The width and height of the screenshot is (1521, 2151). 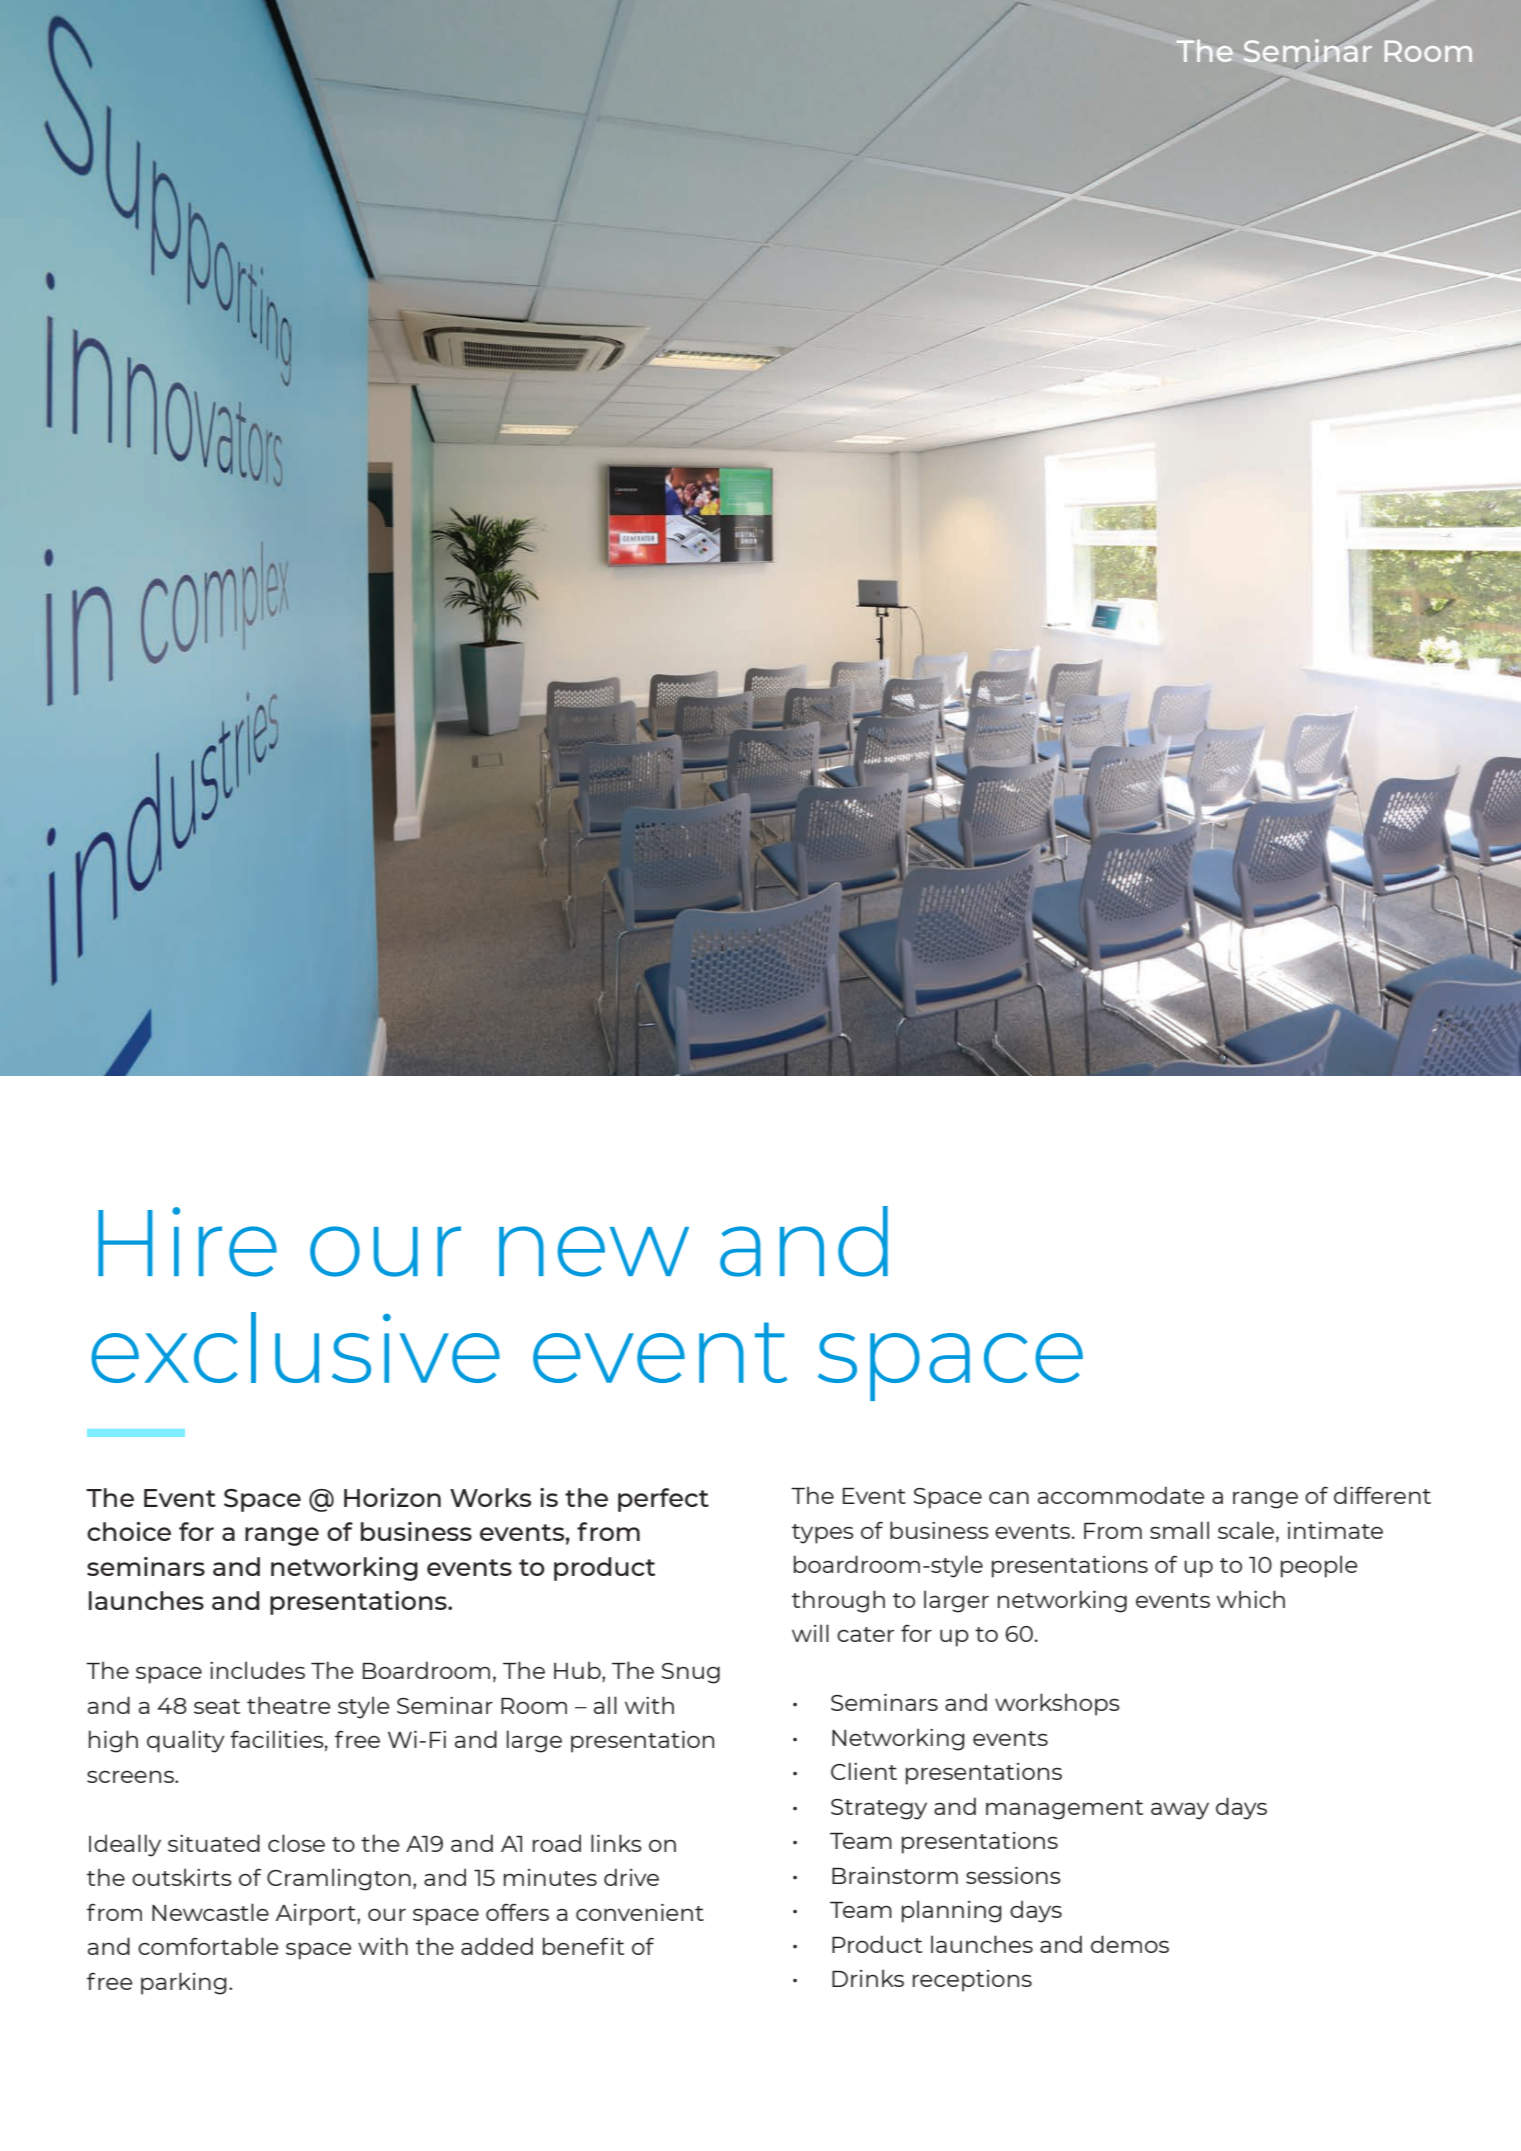 I want to click on demos, so click(x=1130, y=1944).
